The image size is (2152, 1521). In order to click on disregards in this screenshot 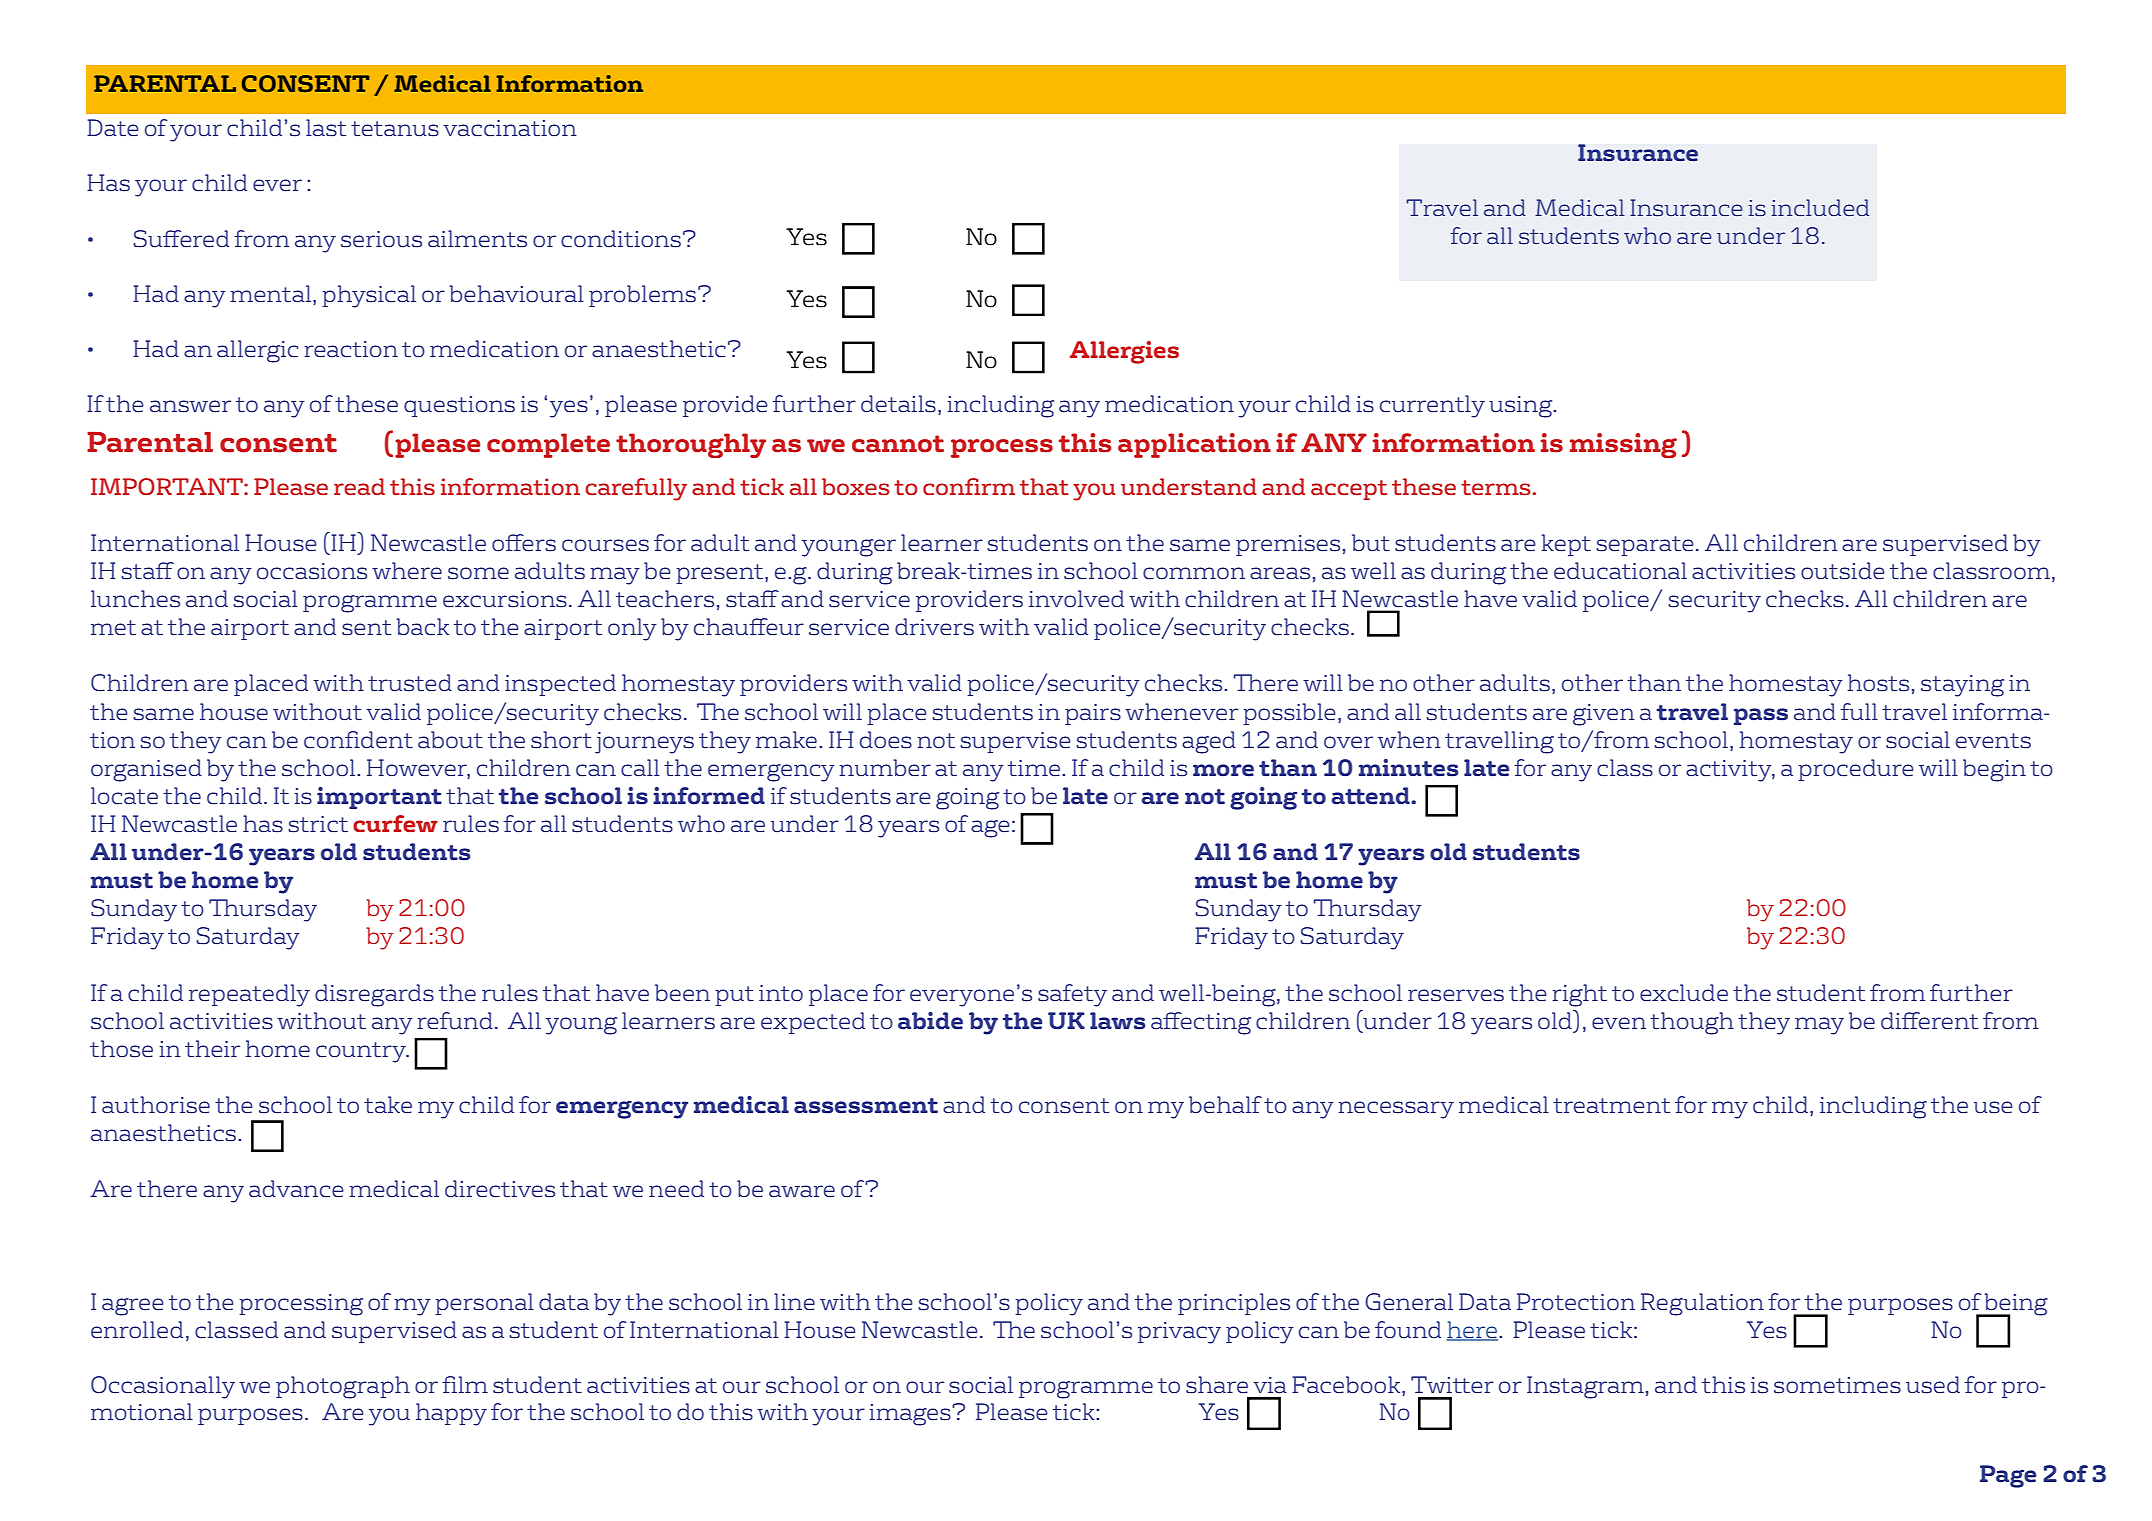, I will do `click(374, 995)`.
